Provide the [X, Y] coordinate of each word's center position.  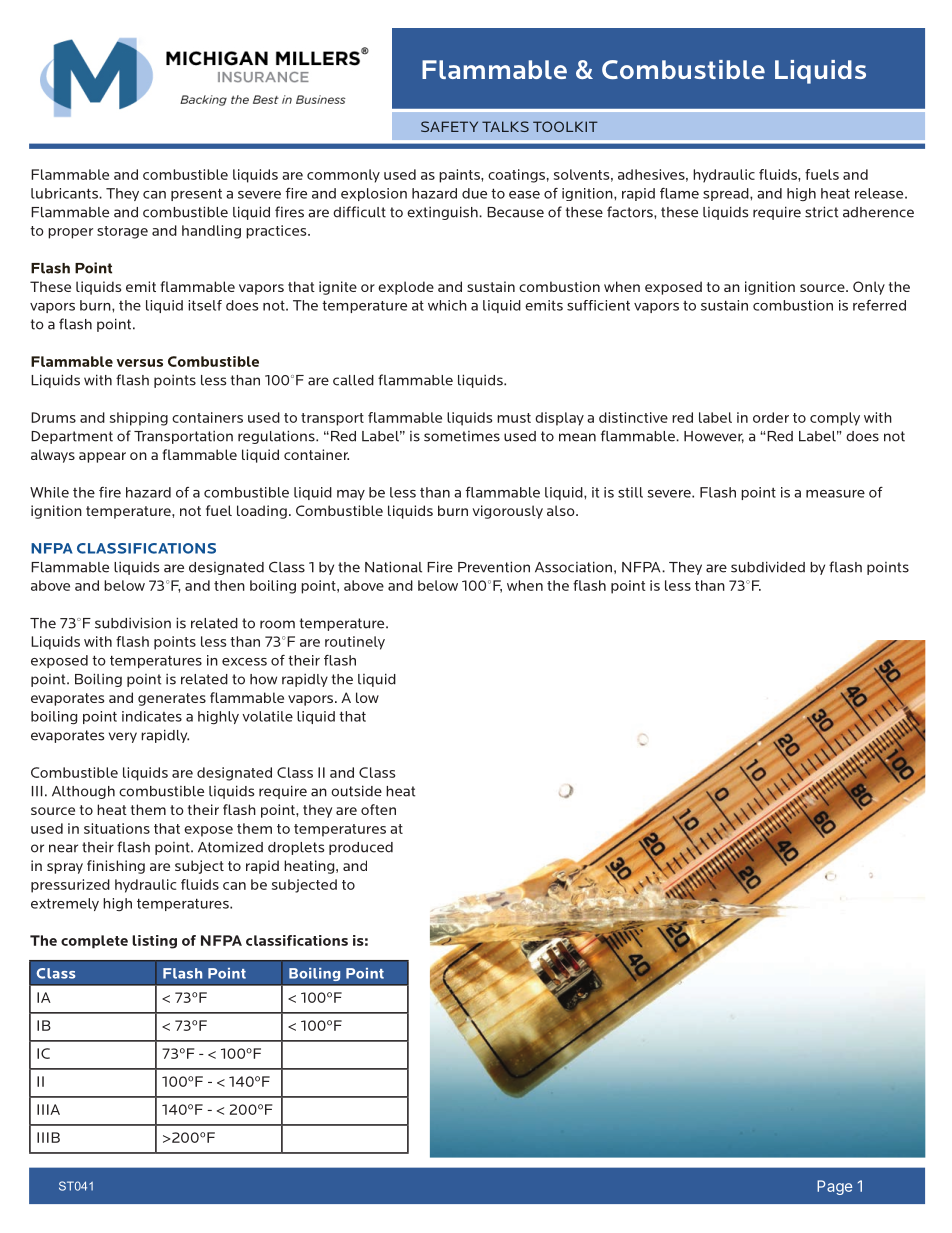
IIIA [48, 1109]
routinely [355, 643]
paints [460, 176]
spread [727, 194]
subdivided [768, 567]
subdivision [133, 623]
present [196, 194]
